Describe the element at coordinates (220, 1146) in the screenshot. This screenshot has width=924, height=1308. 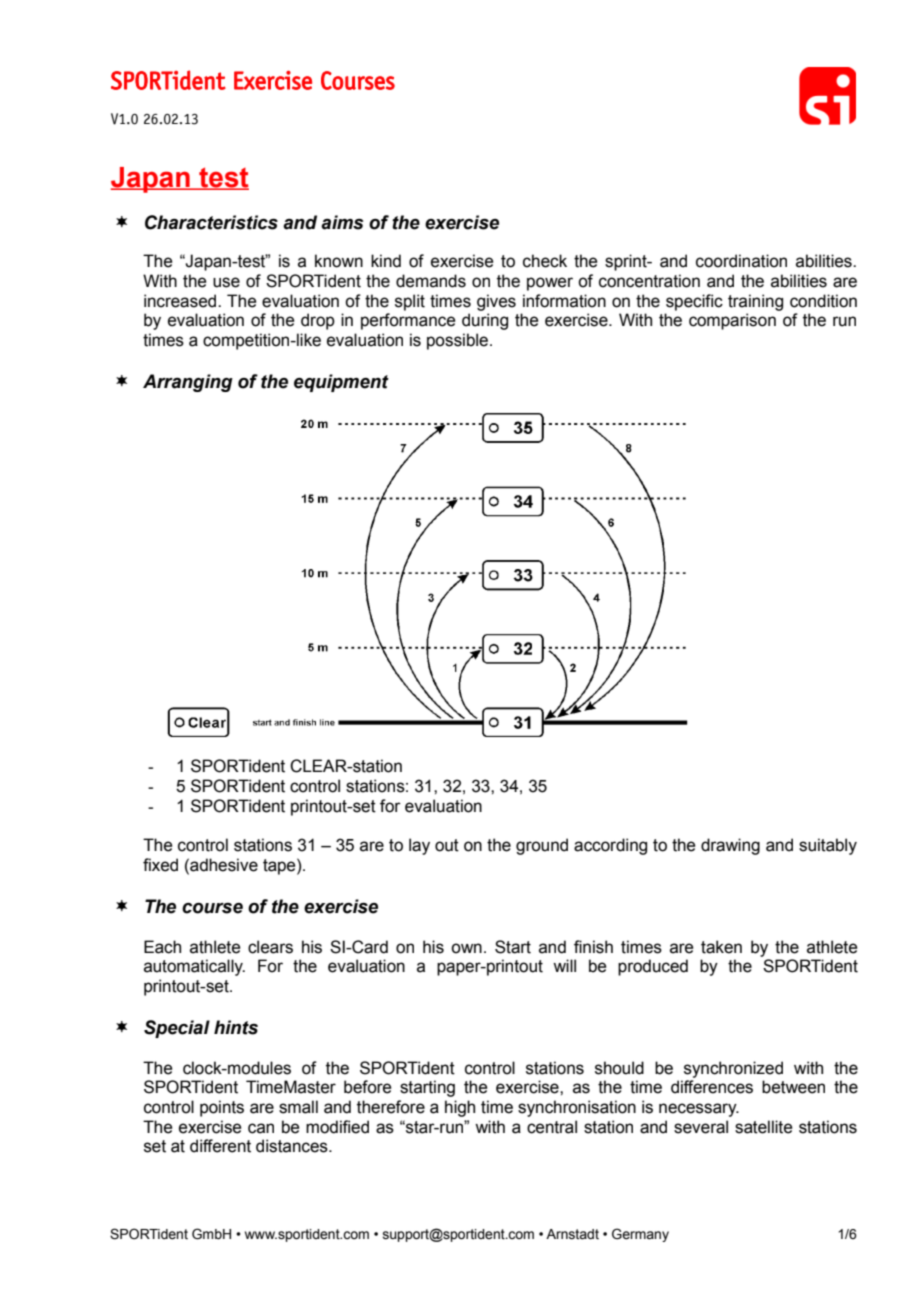
I see `different` at that location.
